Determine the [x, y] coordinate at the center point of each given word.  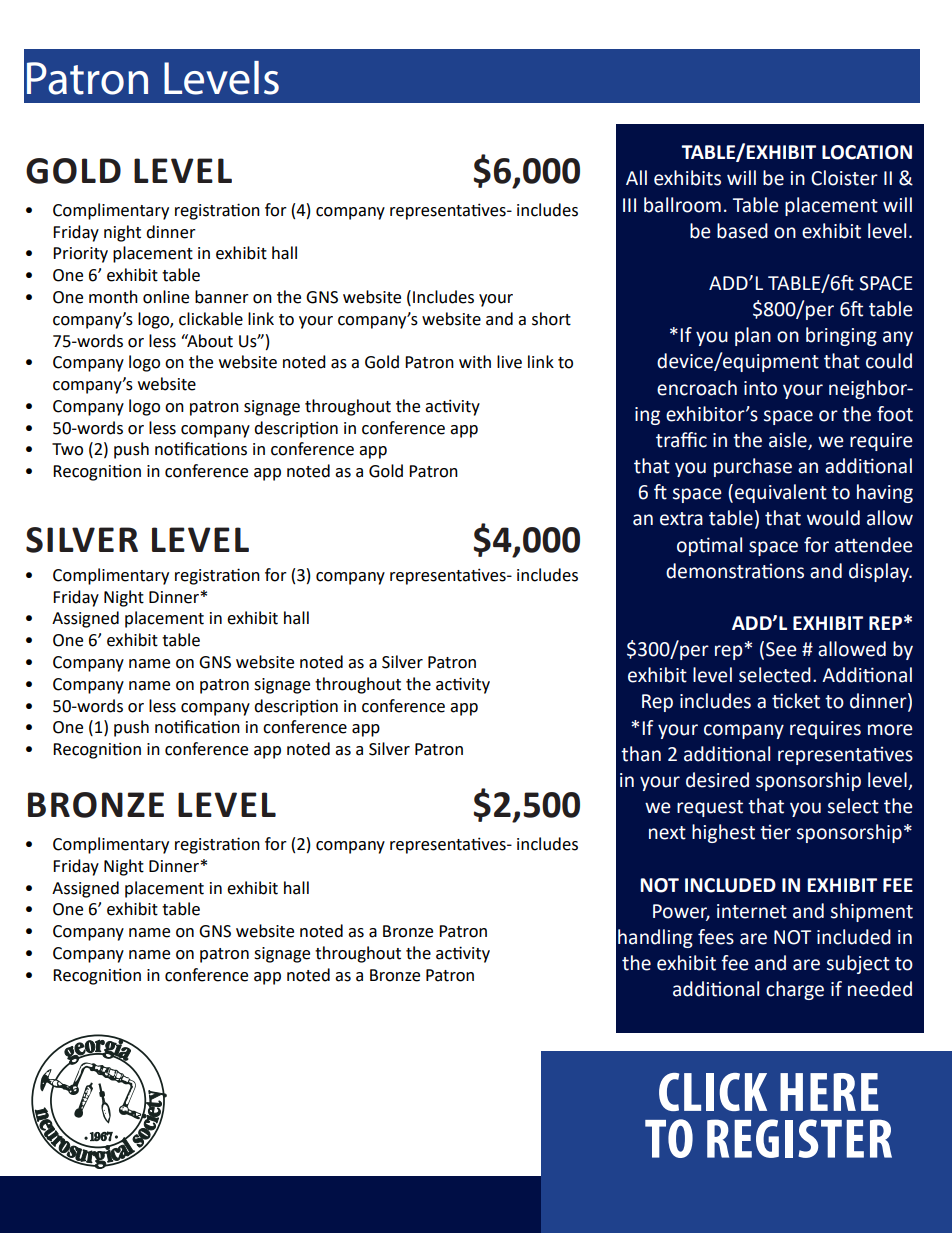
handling [655, 938]
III [629, 205]
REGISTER [799, 1138]
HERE [829, 1092]
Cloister [844, 178]
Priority [80, 255]
